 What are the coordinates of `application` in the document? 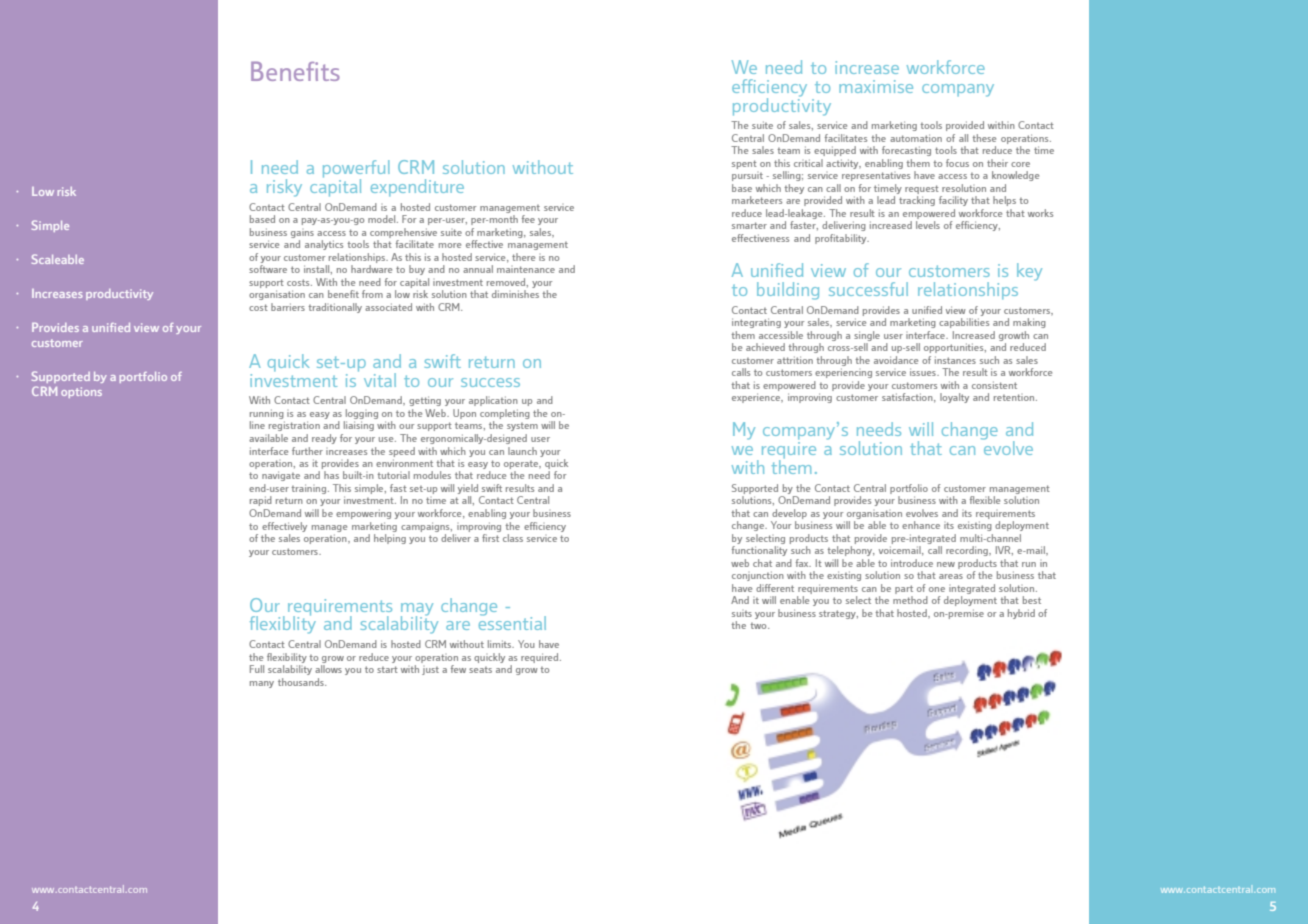 It's located at (493, 401).
